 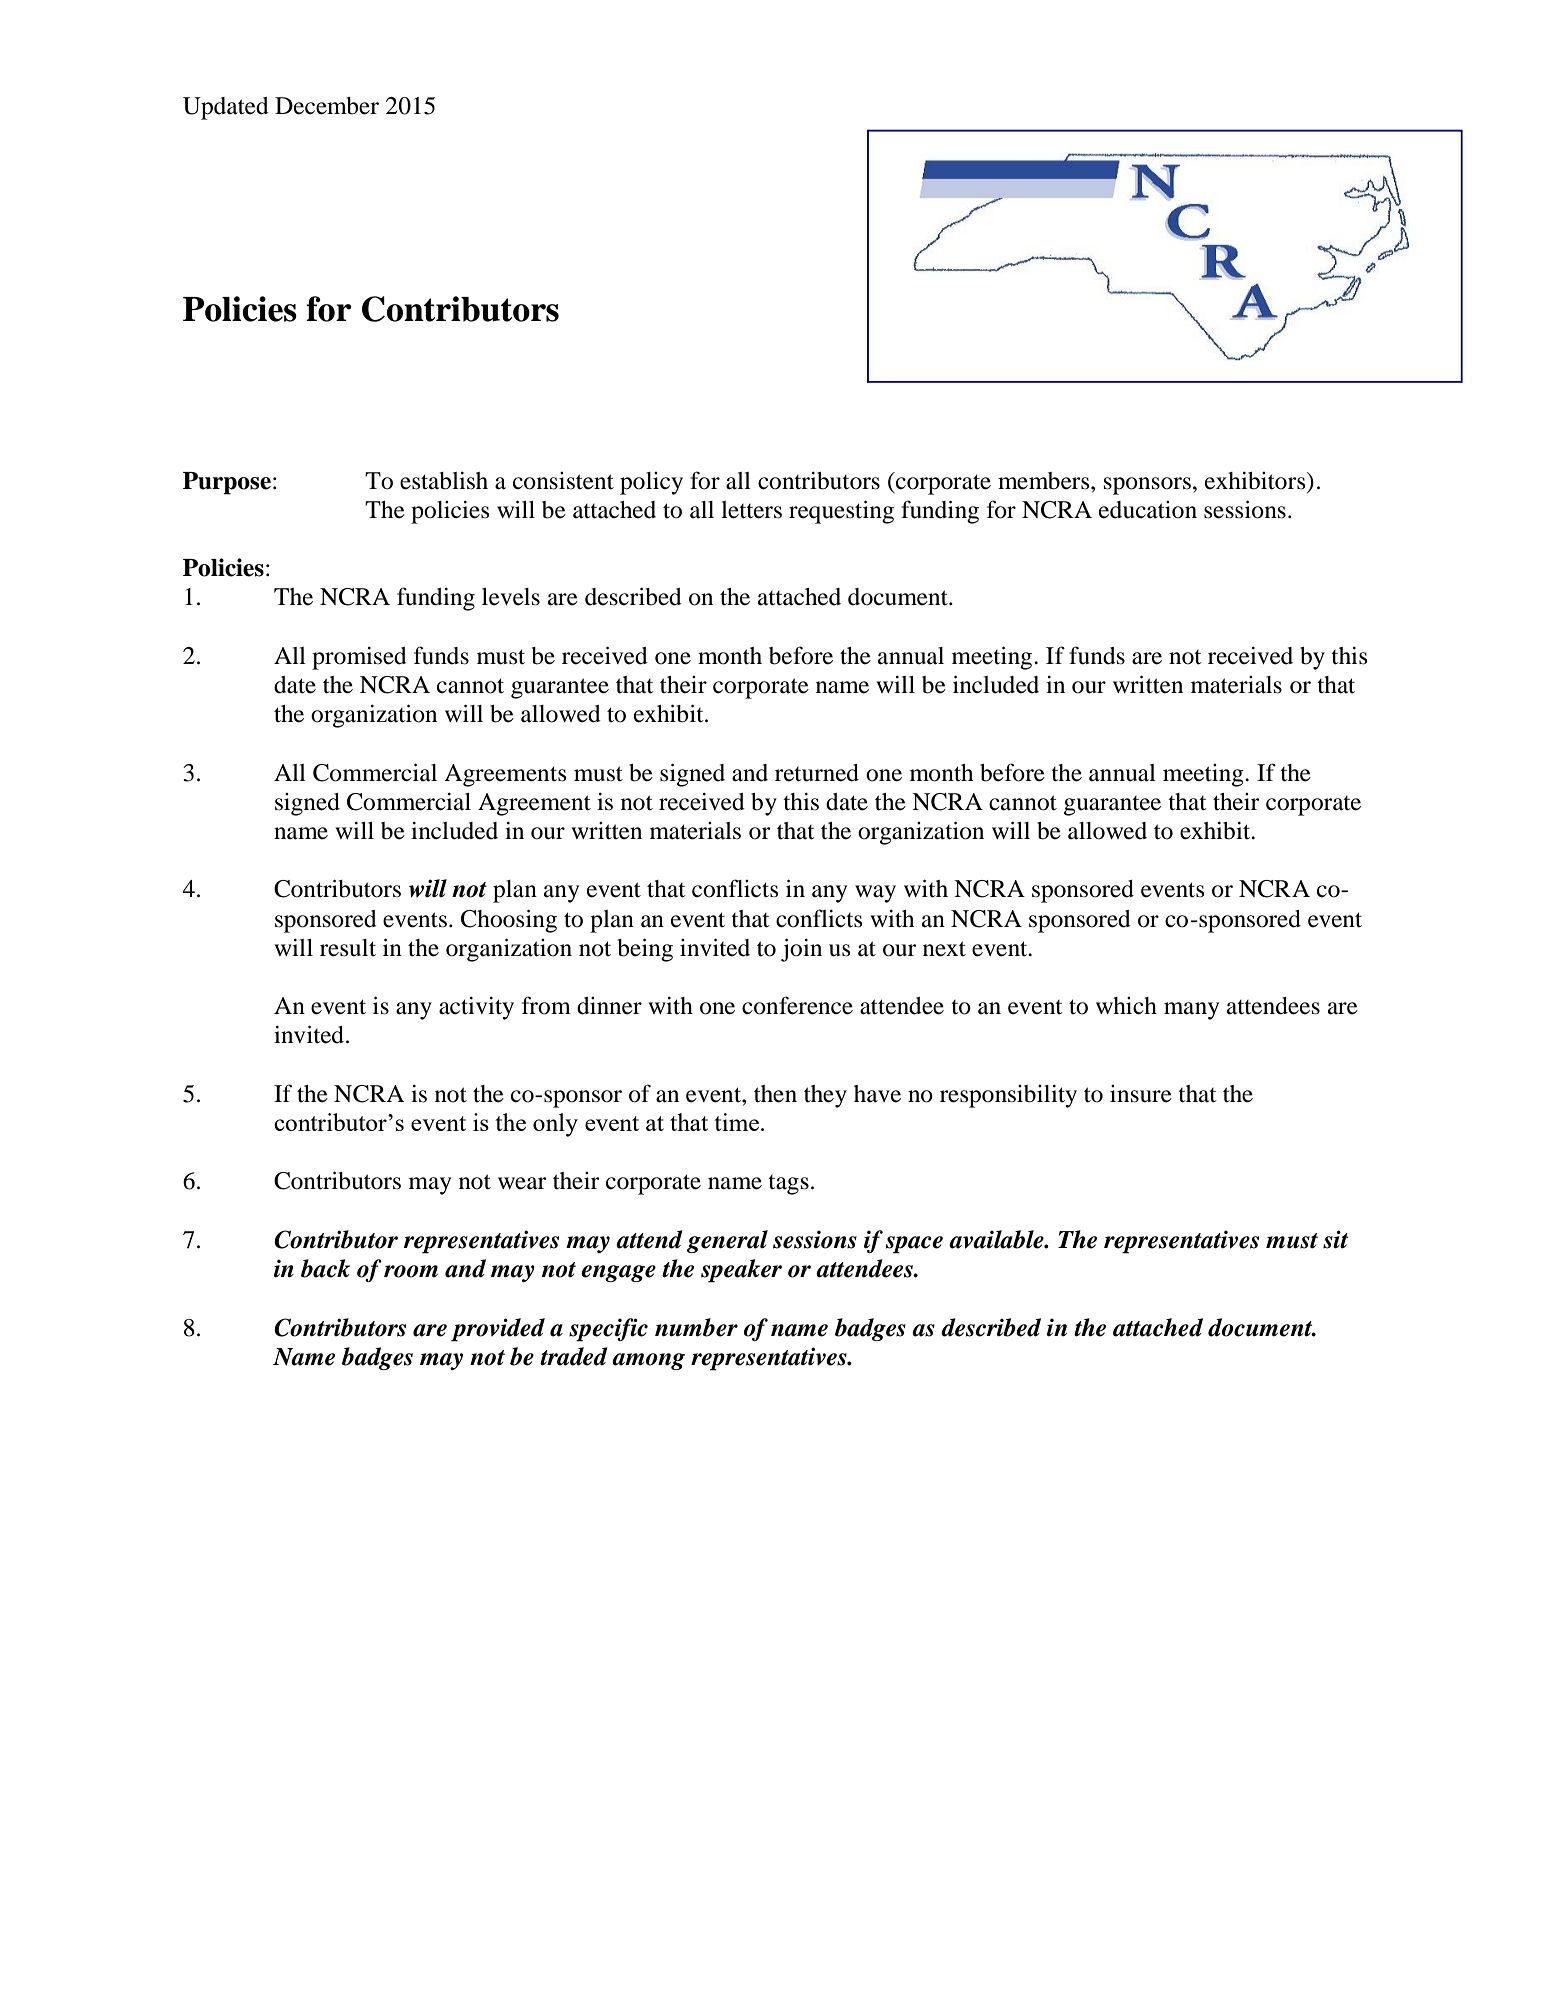 What do you see at coordinates (1045, 481) in the page?
I see `members` at bounding box center [1045, 481].
